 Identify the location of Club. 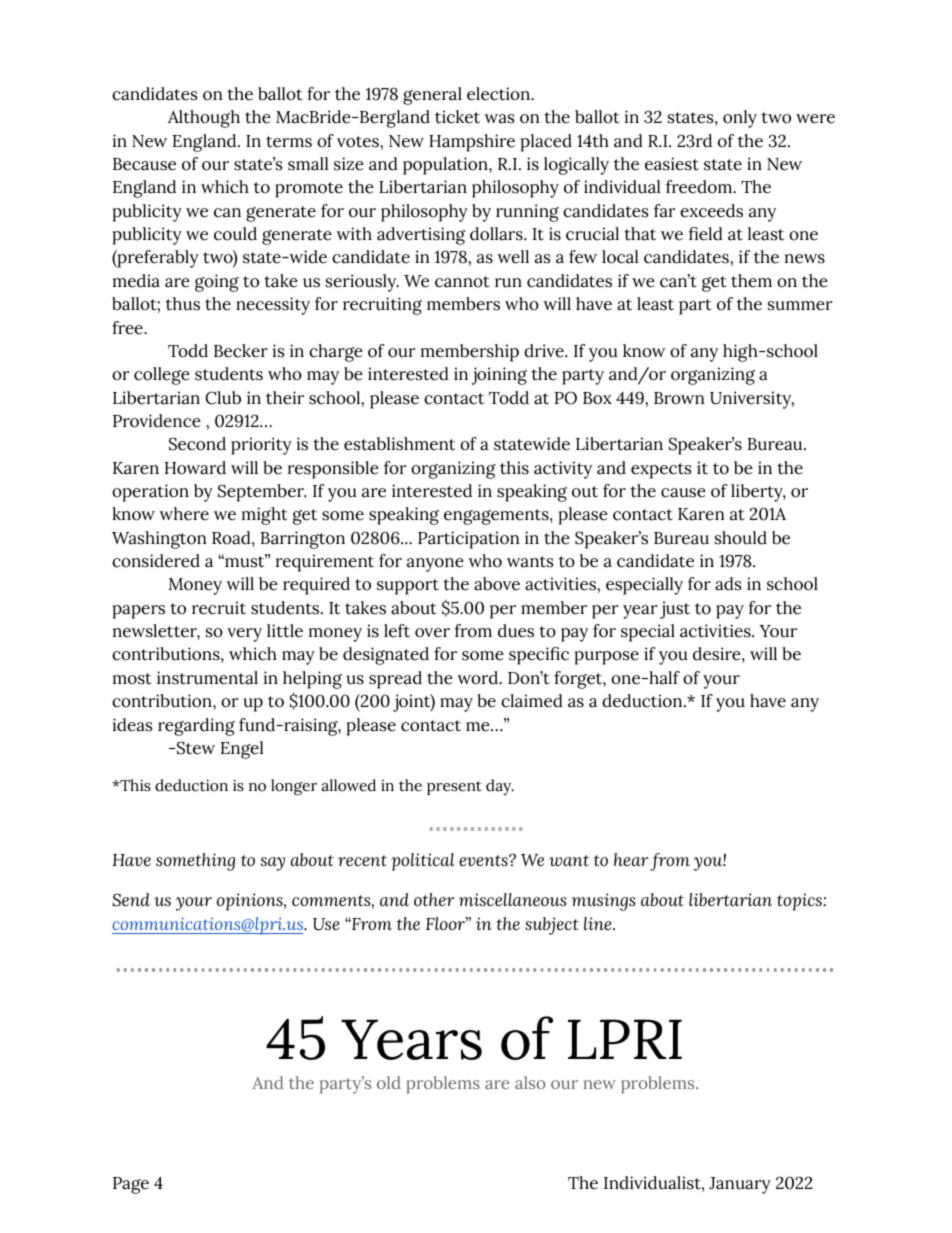
(223, 398).
